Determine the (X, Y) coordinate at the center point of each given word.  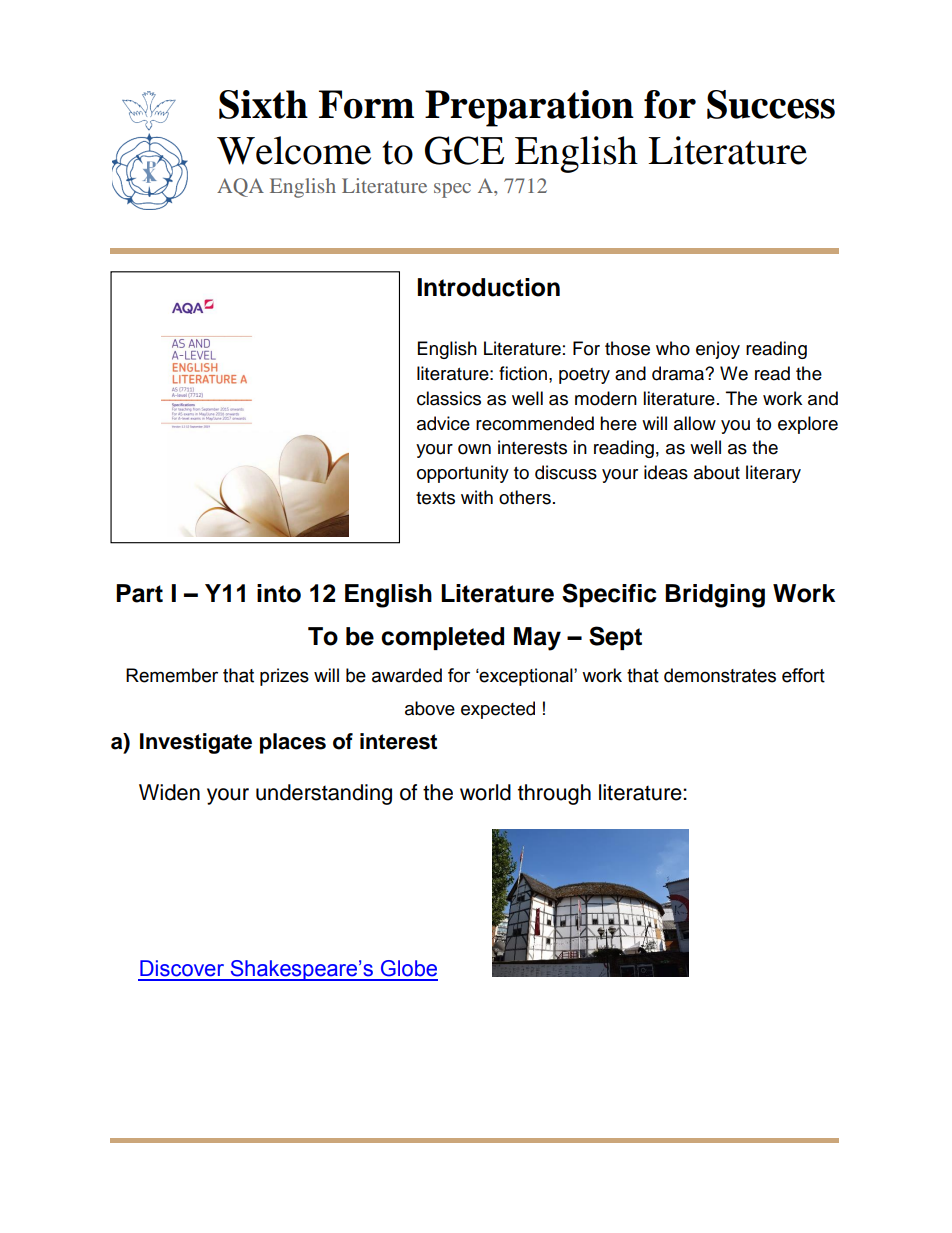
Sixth (263, 104)
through (554, 794)
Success (771, 104)
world (485, 792)
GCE (464, 150)
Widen (169, 792)
